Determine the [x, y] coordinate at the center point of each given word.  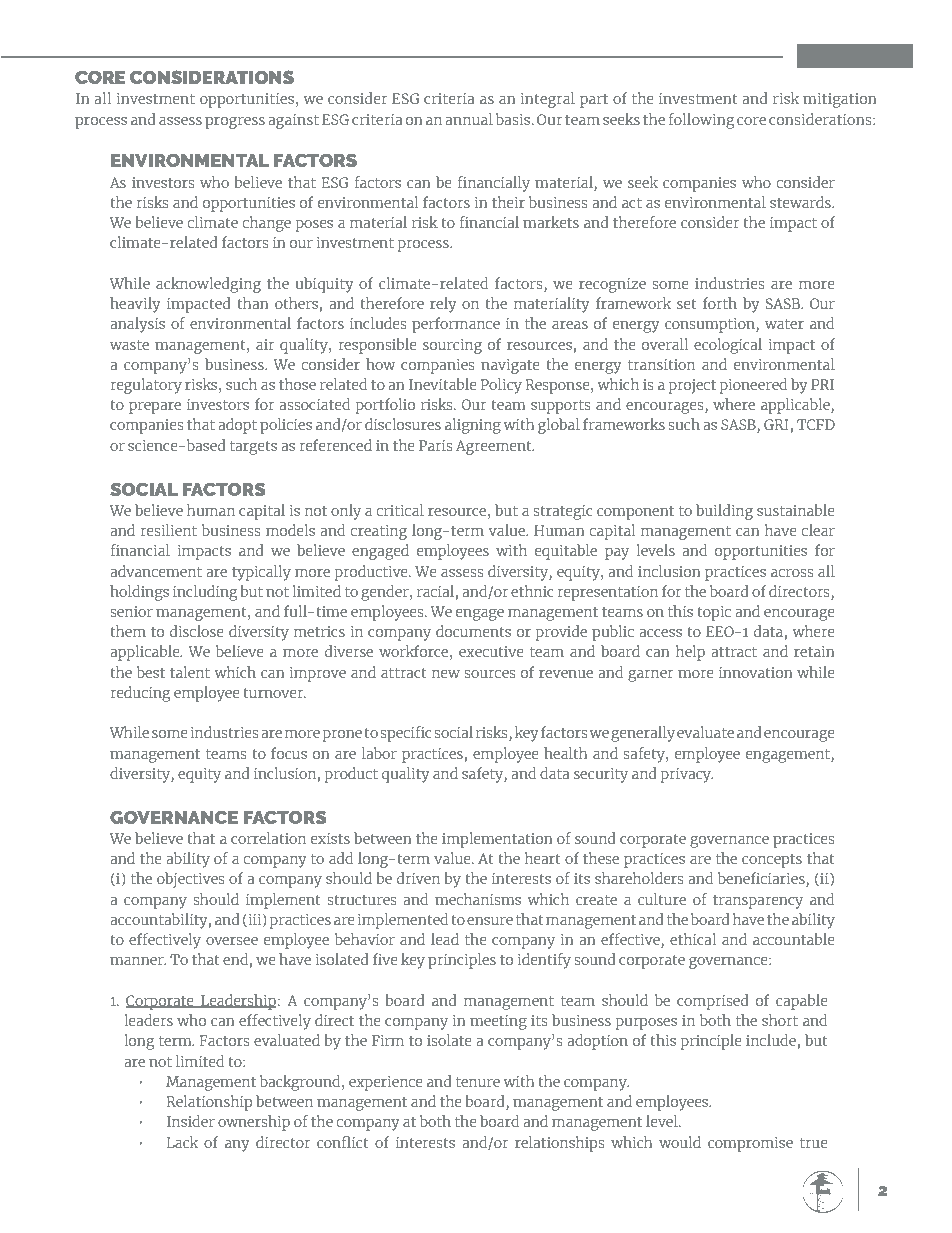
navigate [510, 366]
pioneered [753, 386]
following [701, 121]
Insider [191, 1121]
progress [235, 123]
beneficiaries [762, 879]
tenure [478, 1082]
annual [469, 119]
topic [714, 613]
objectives [190, 880]
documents [473, 631]
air [265, 344]
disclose [197, 631]
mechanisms [478, 899]
